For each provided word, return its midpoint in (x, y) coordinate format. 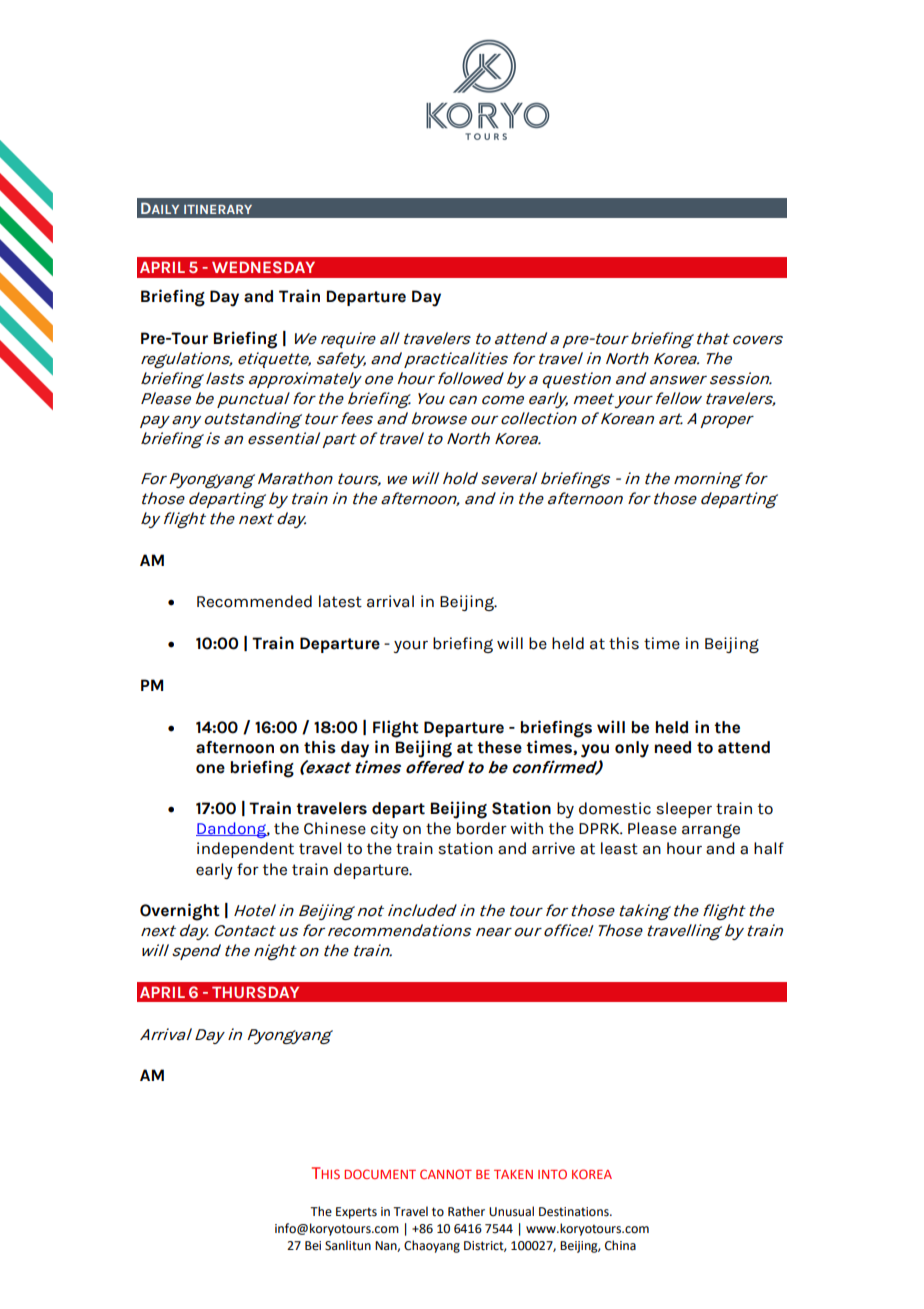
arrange (711, 831)
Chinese (335, 828)
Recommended (254, 601)
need (673, 747)
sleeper (684, 810)
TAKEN (513, 1174)
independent (245, 850)
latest (340, 601)
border (482, 828)
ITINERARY (218, 209)
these (499, 747)
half (769, 848)
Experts (356, 1213)
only (632, 749)
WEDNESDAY (263, 267)
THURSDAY (255, 992)
